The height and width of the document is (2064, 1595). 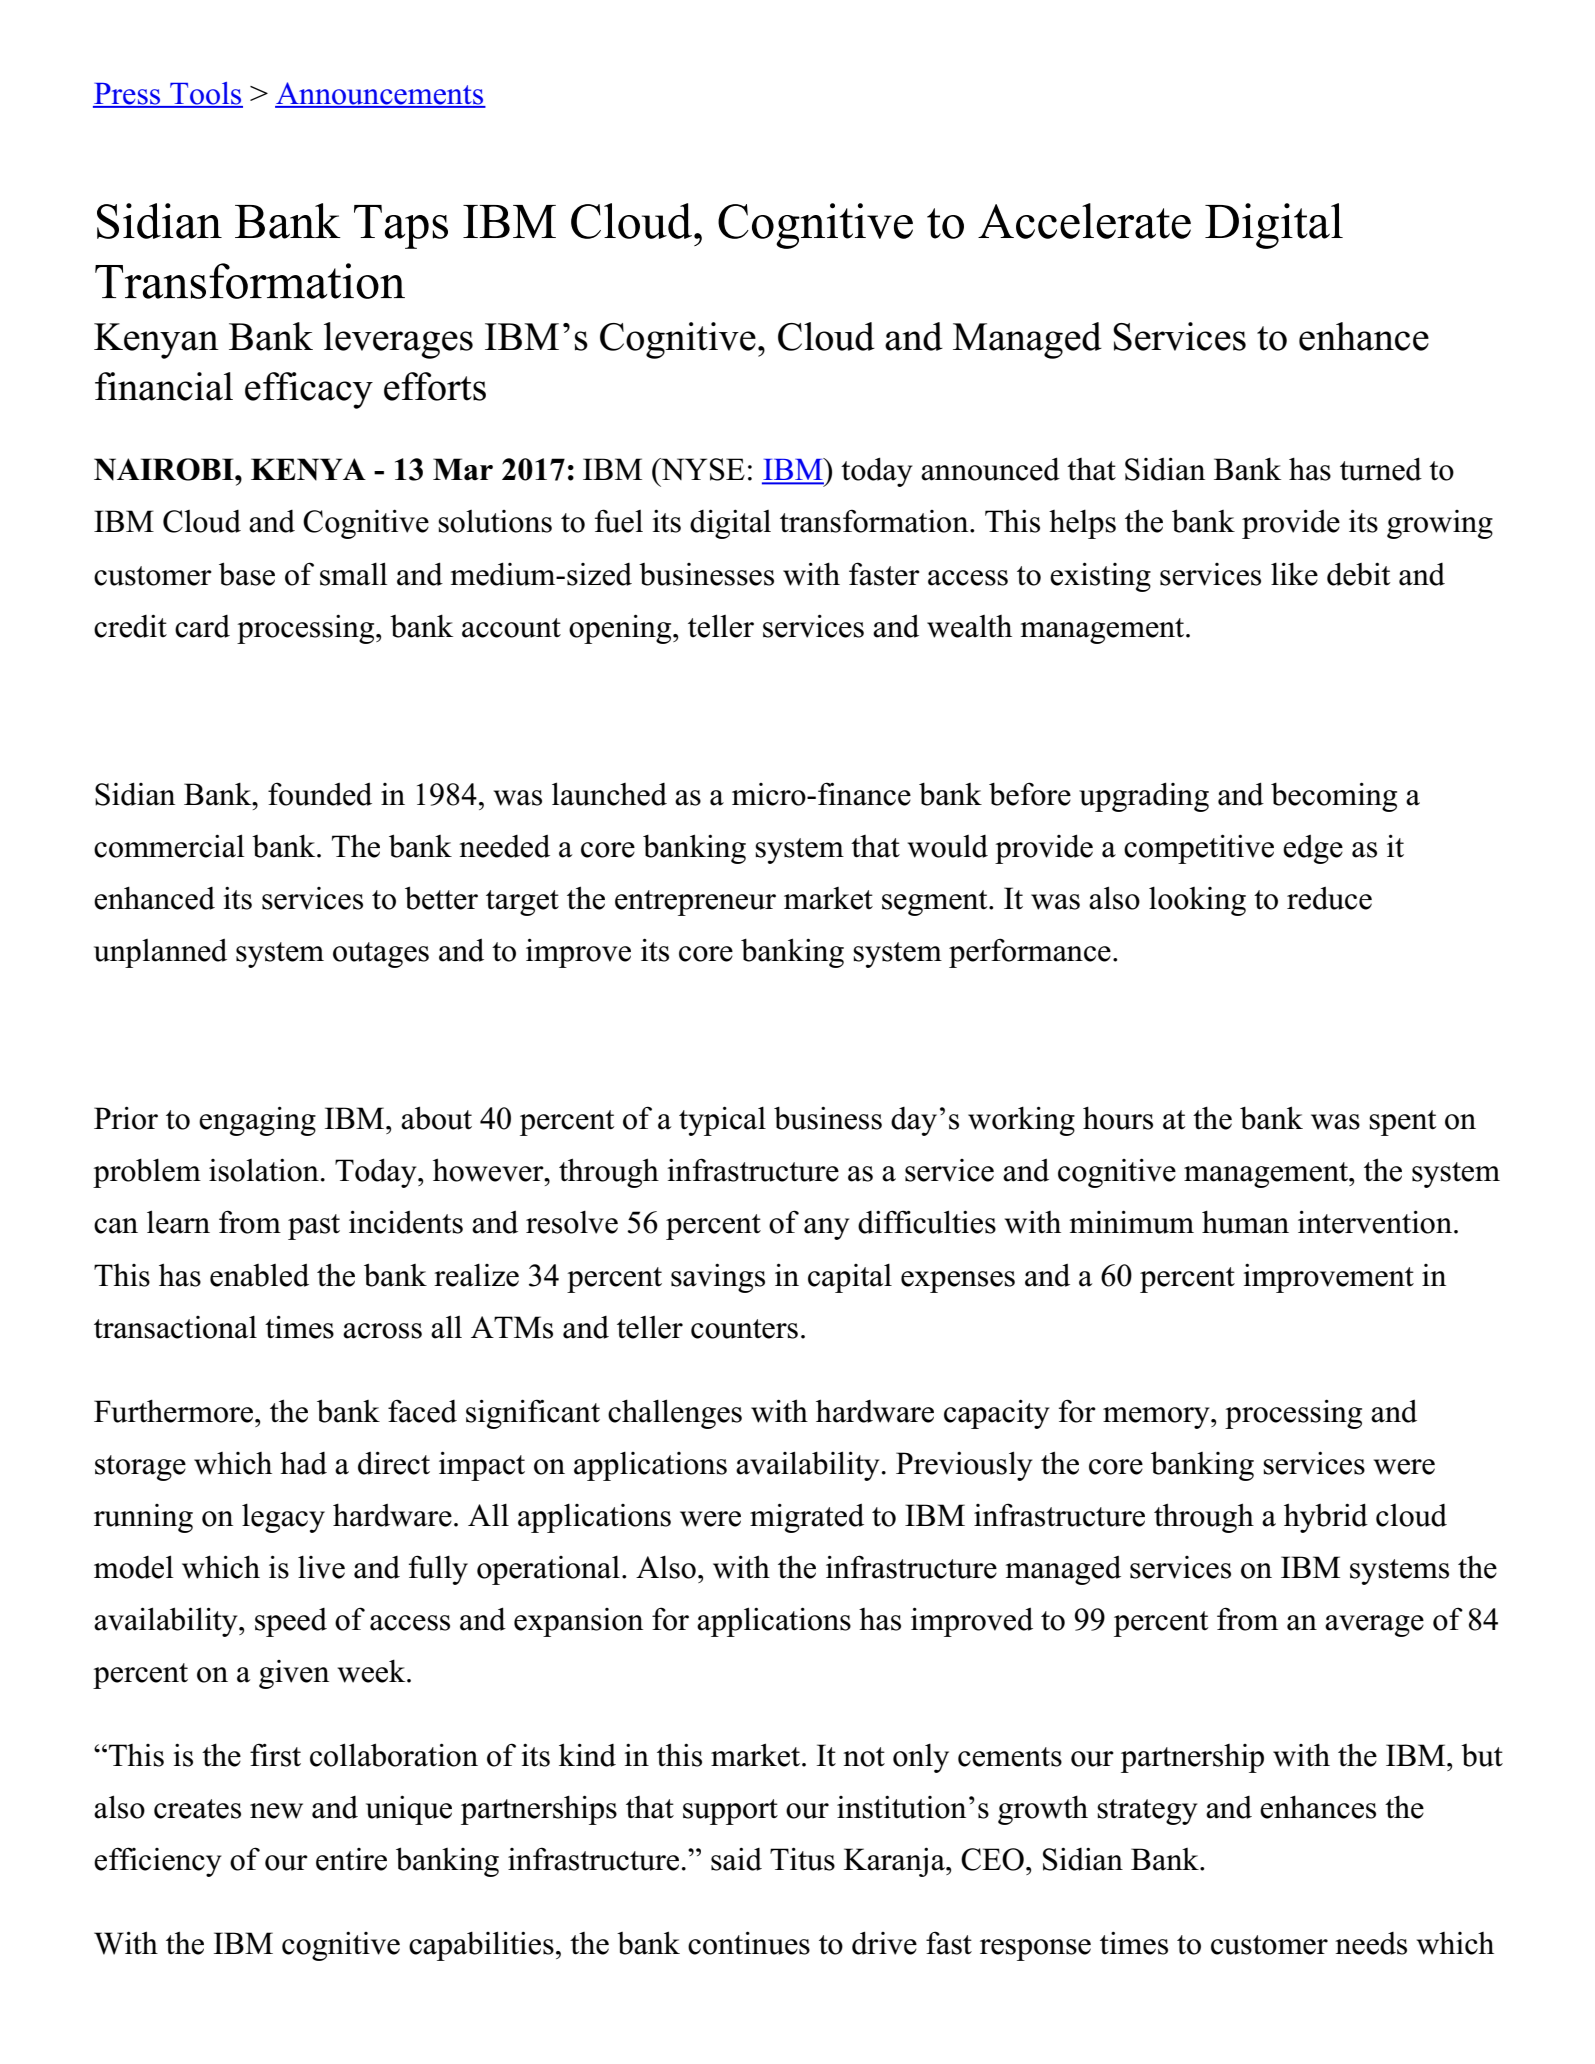 What do you see at coordinates (1381, 469) in the document?
I see `turned` at bounding box center [1381, 469].
